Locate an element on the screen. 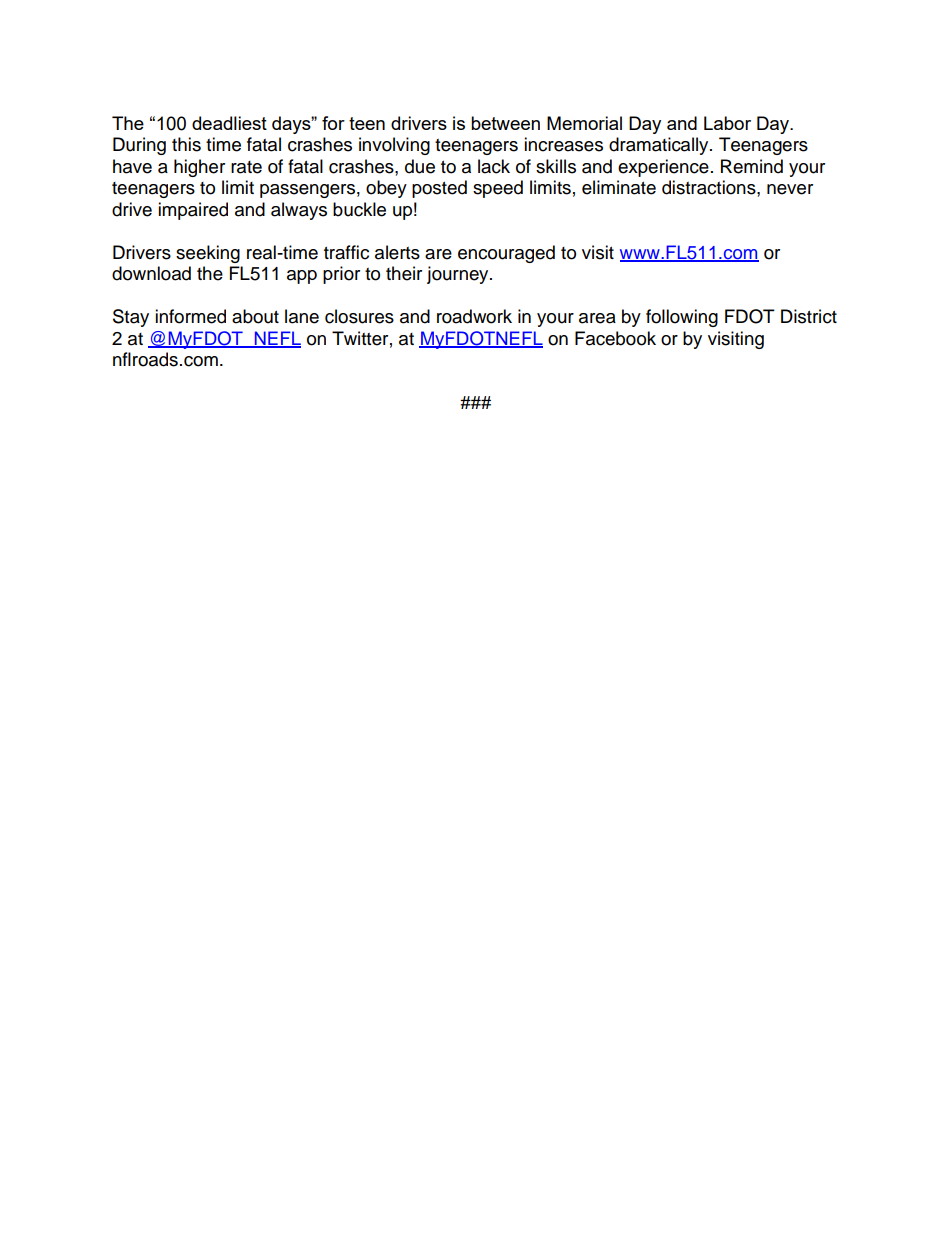 This screenshot has height=1233, width=952. seeking is located at coordinates (208, 254).
